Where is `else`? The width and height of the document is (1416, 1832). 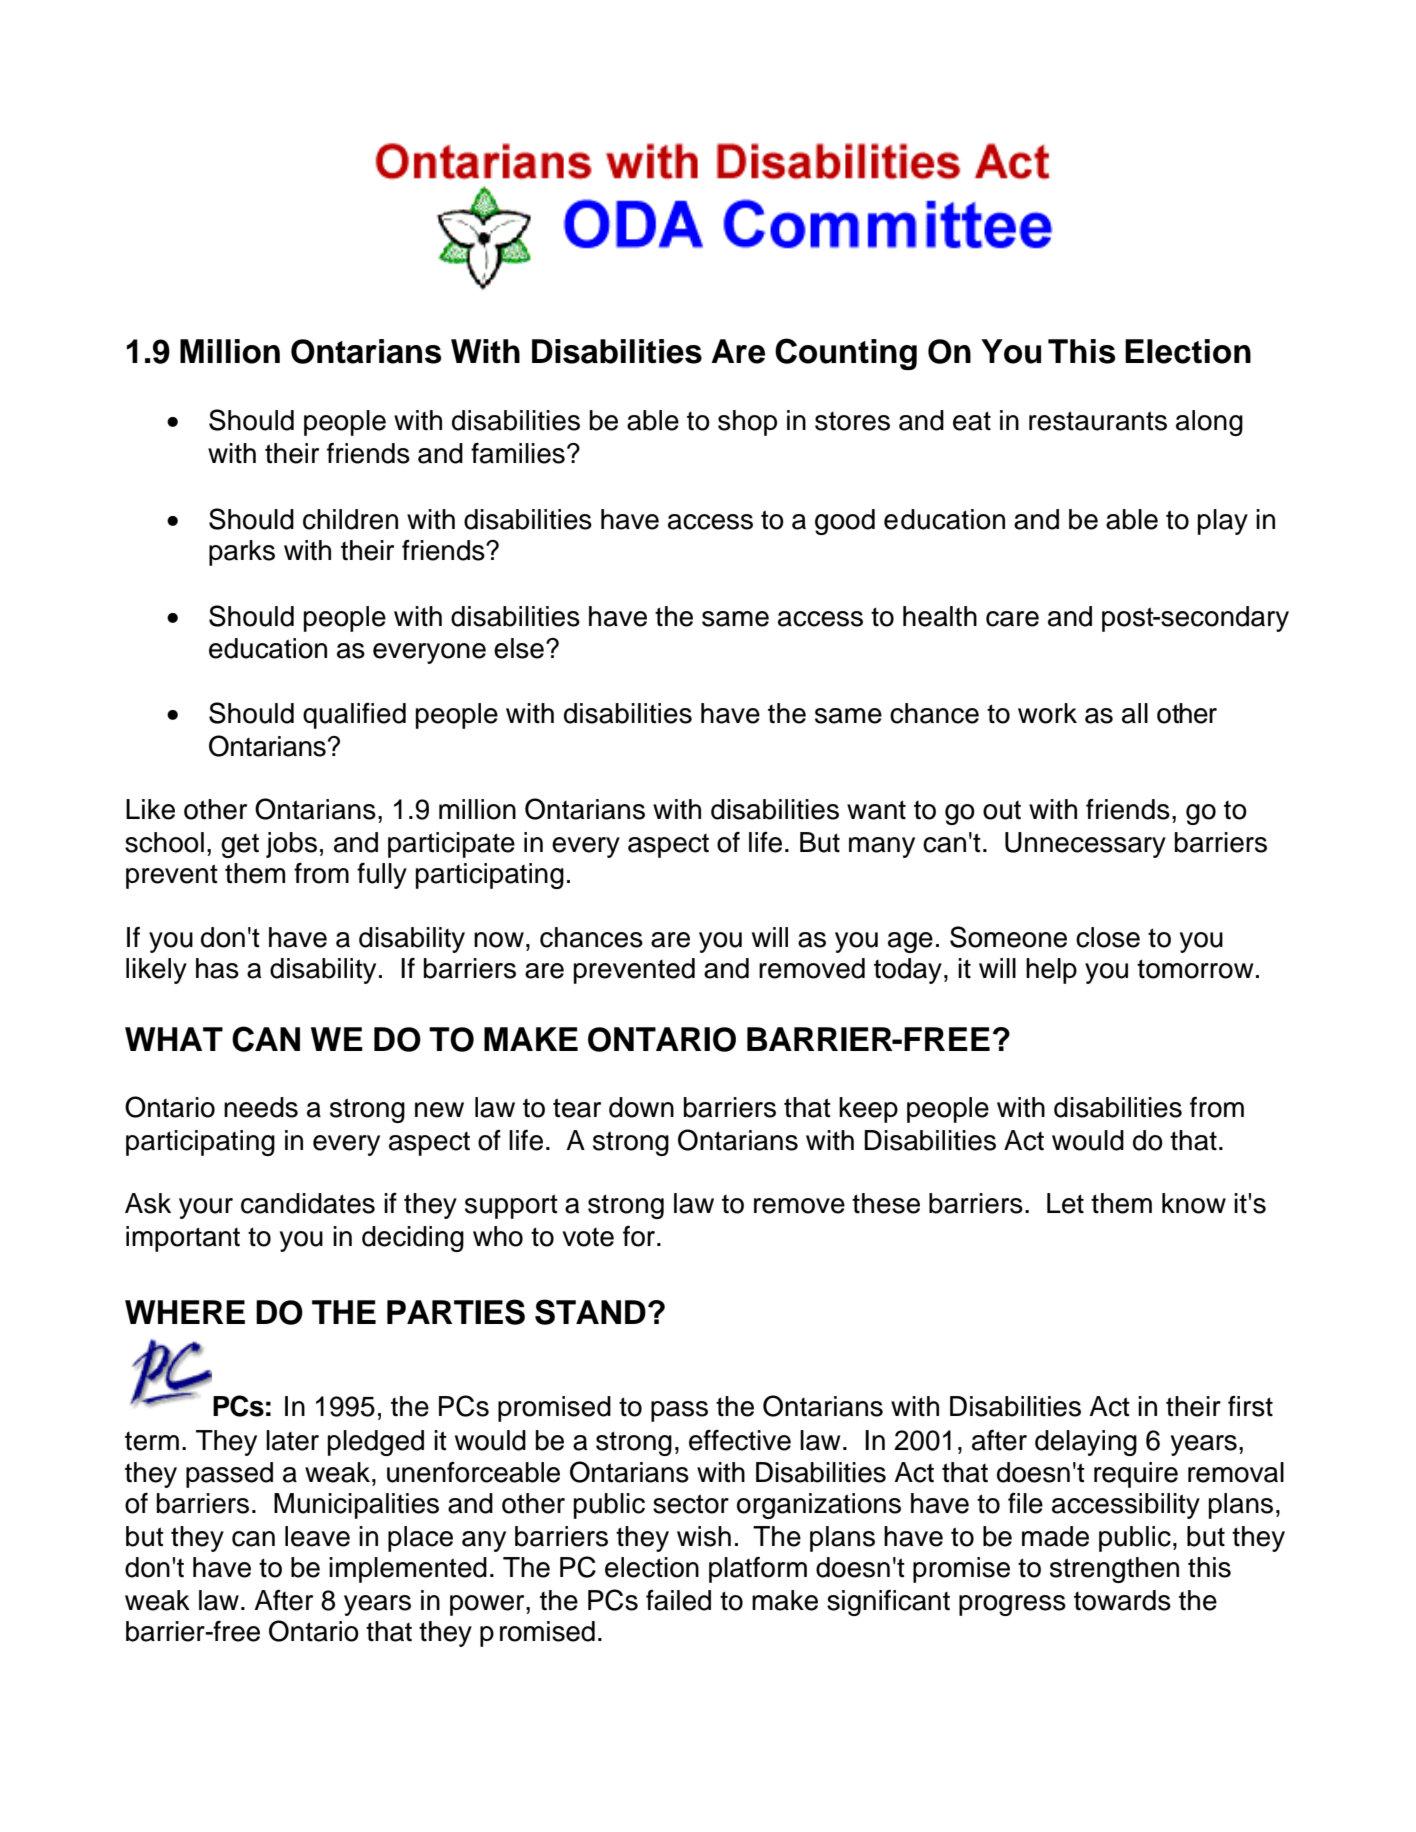
else is located at coordinates (519, 648).
